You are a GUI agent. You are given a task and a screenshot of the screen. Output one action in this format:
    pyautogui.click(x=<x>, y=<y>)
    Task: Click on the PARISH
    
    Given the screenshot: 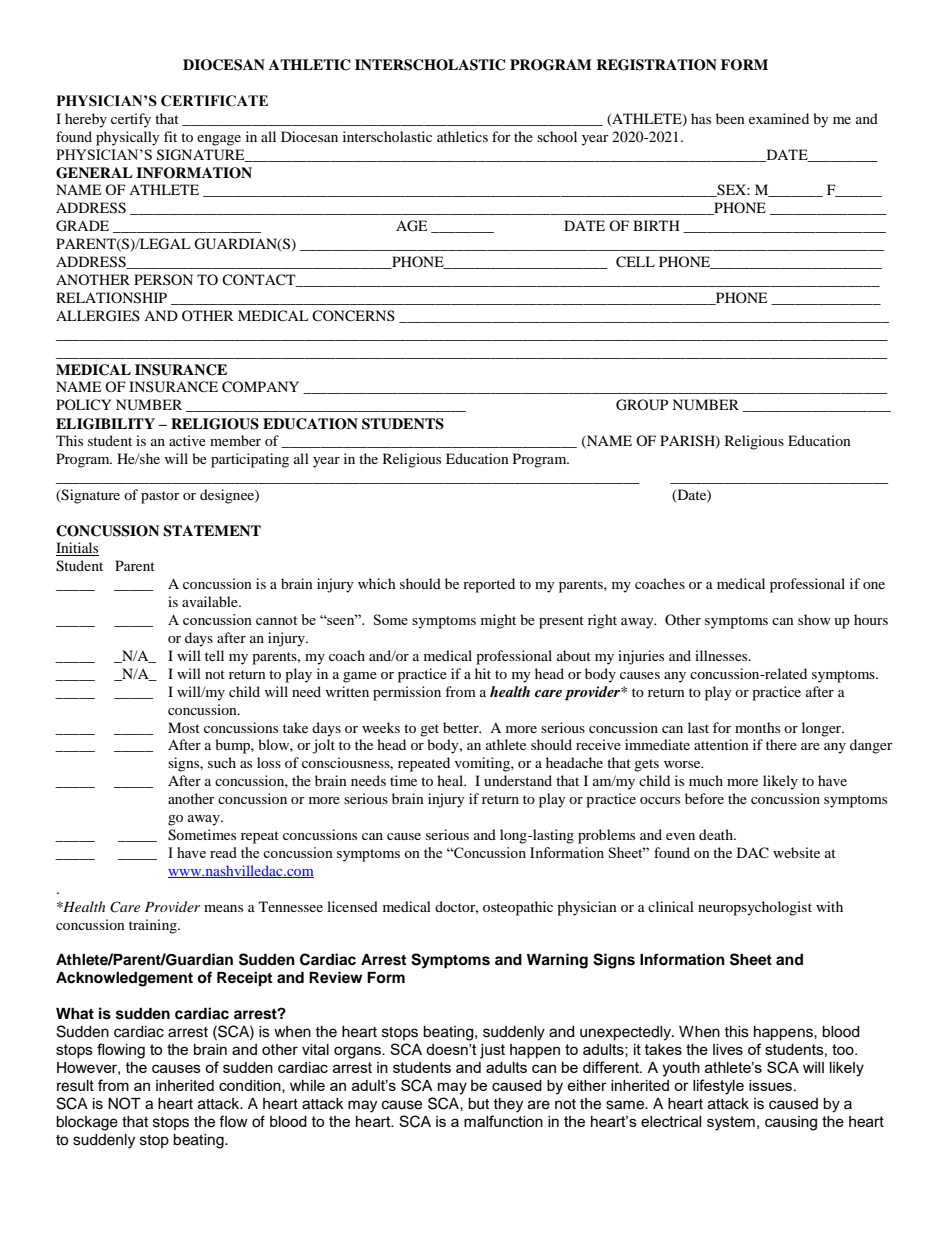 What is the action you would take?
    pyautogui.click(x=688, y=442)
